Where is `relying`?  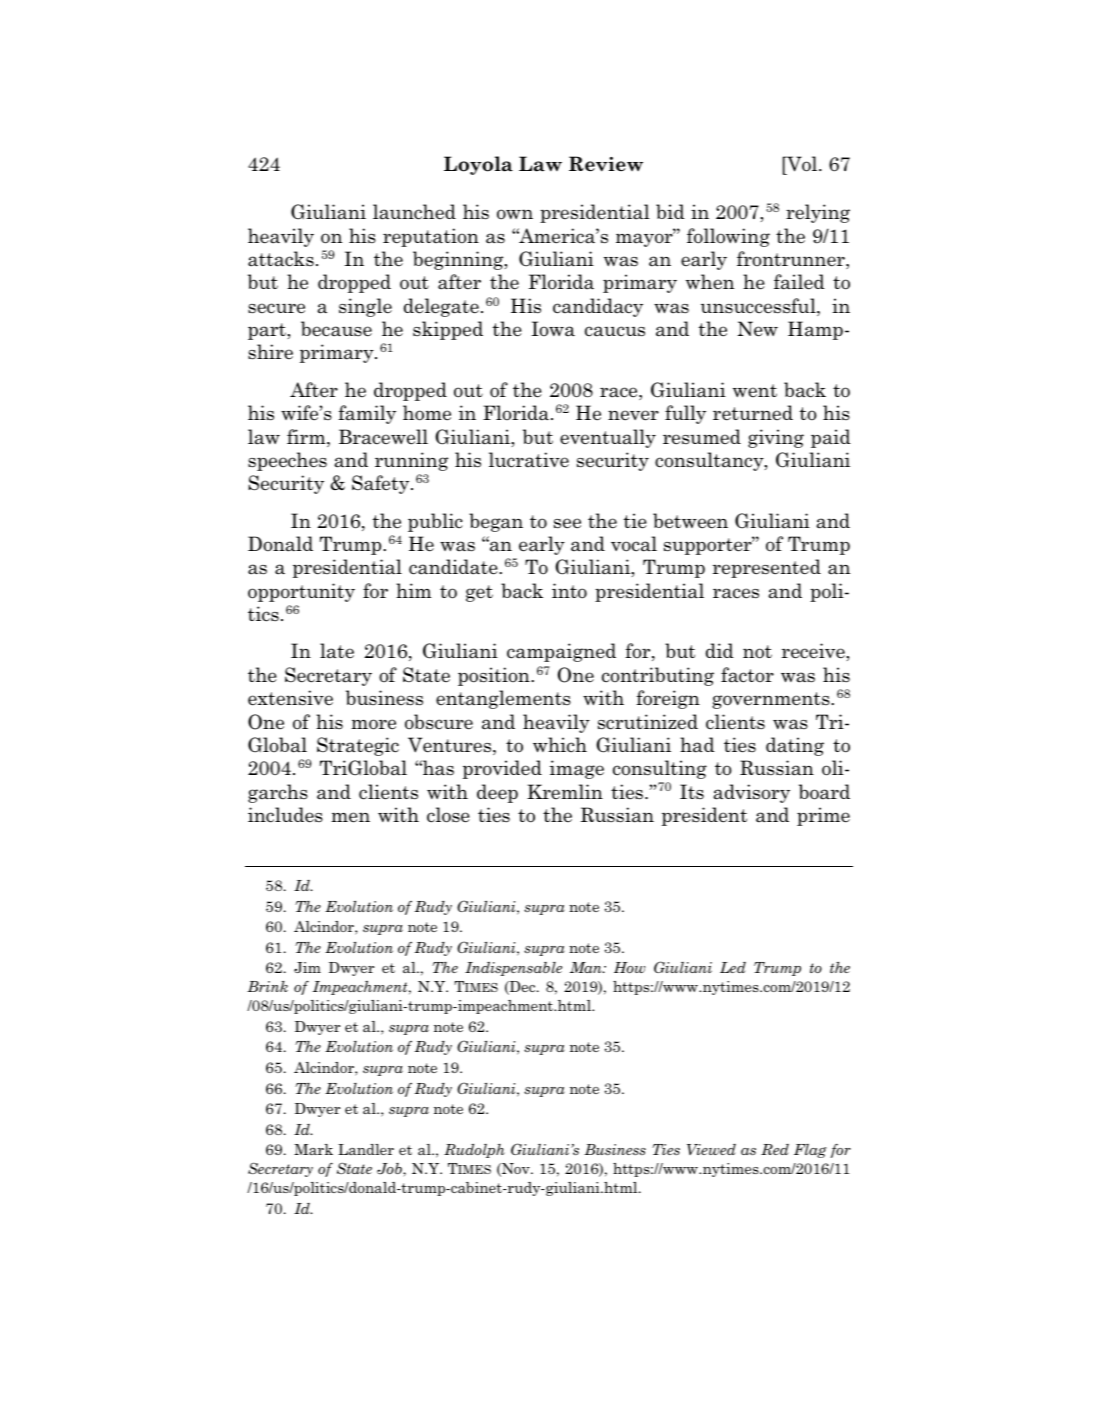
relying is located at coordinates (818, 213).
